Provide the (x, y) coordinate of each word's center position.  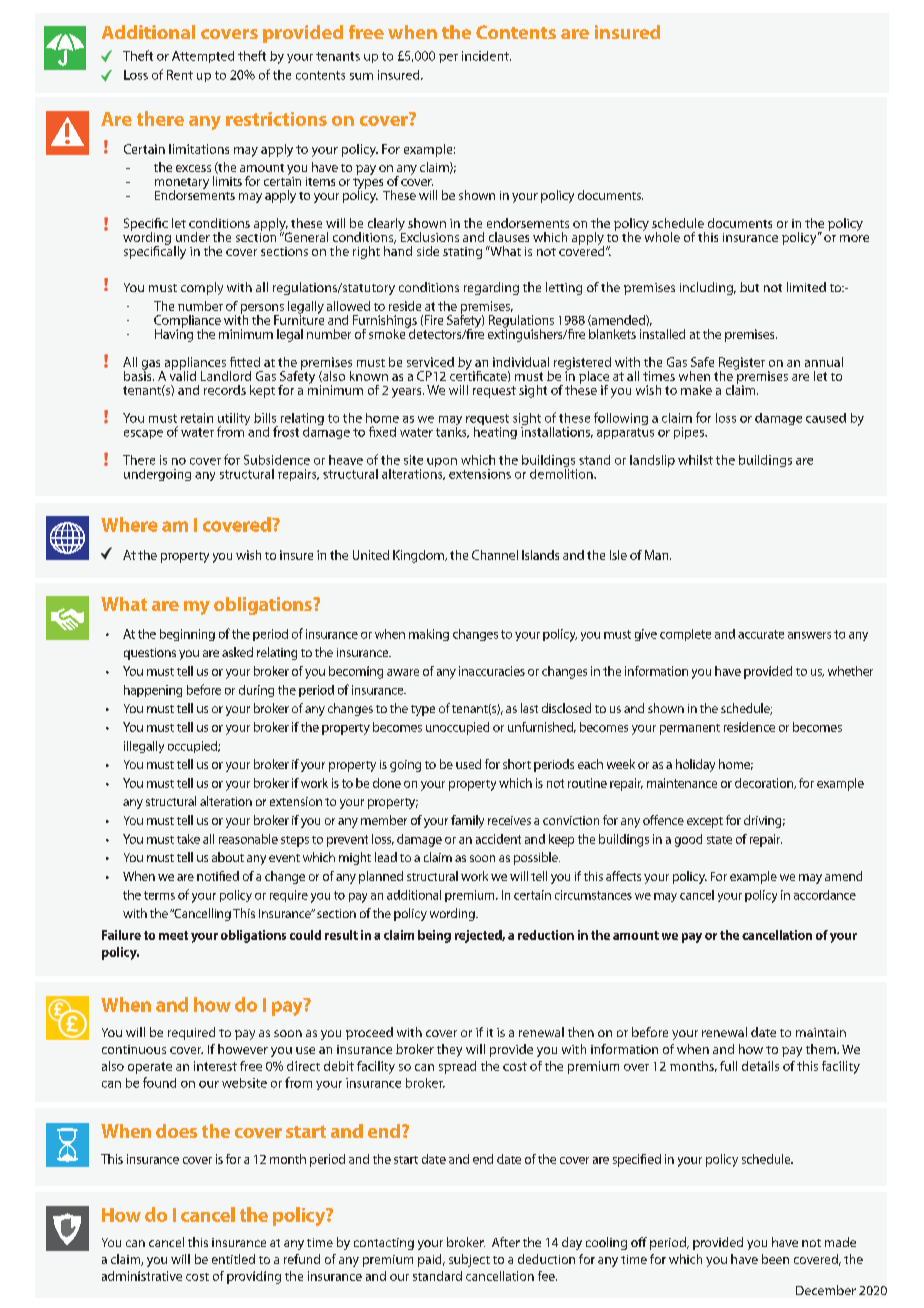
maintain (821, 1032)
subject (469, 1260)
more (854, 238)
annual (824, 362)
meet (173, 935)
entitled (233, 1259)
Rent (180, 75)
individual (521, 362)
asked (237, 652)
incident (486, 56)
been (775, 1259)
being (434, 936)
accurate (761, 634)
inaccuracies (492, 671)
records (225, 390)
